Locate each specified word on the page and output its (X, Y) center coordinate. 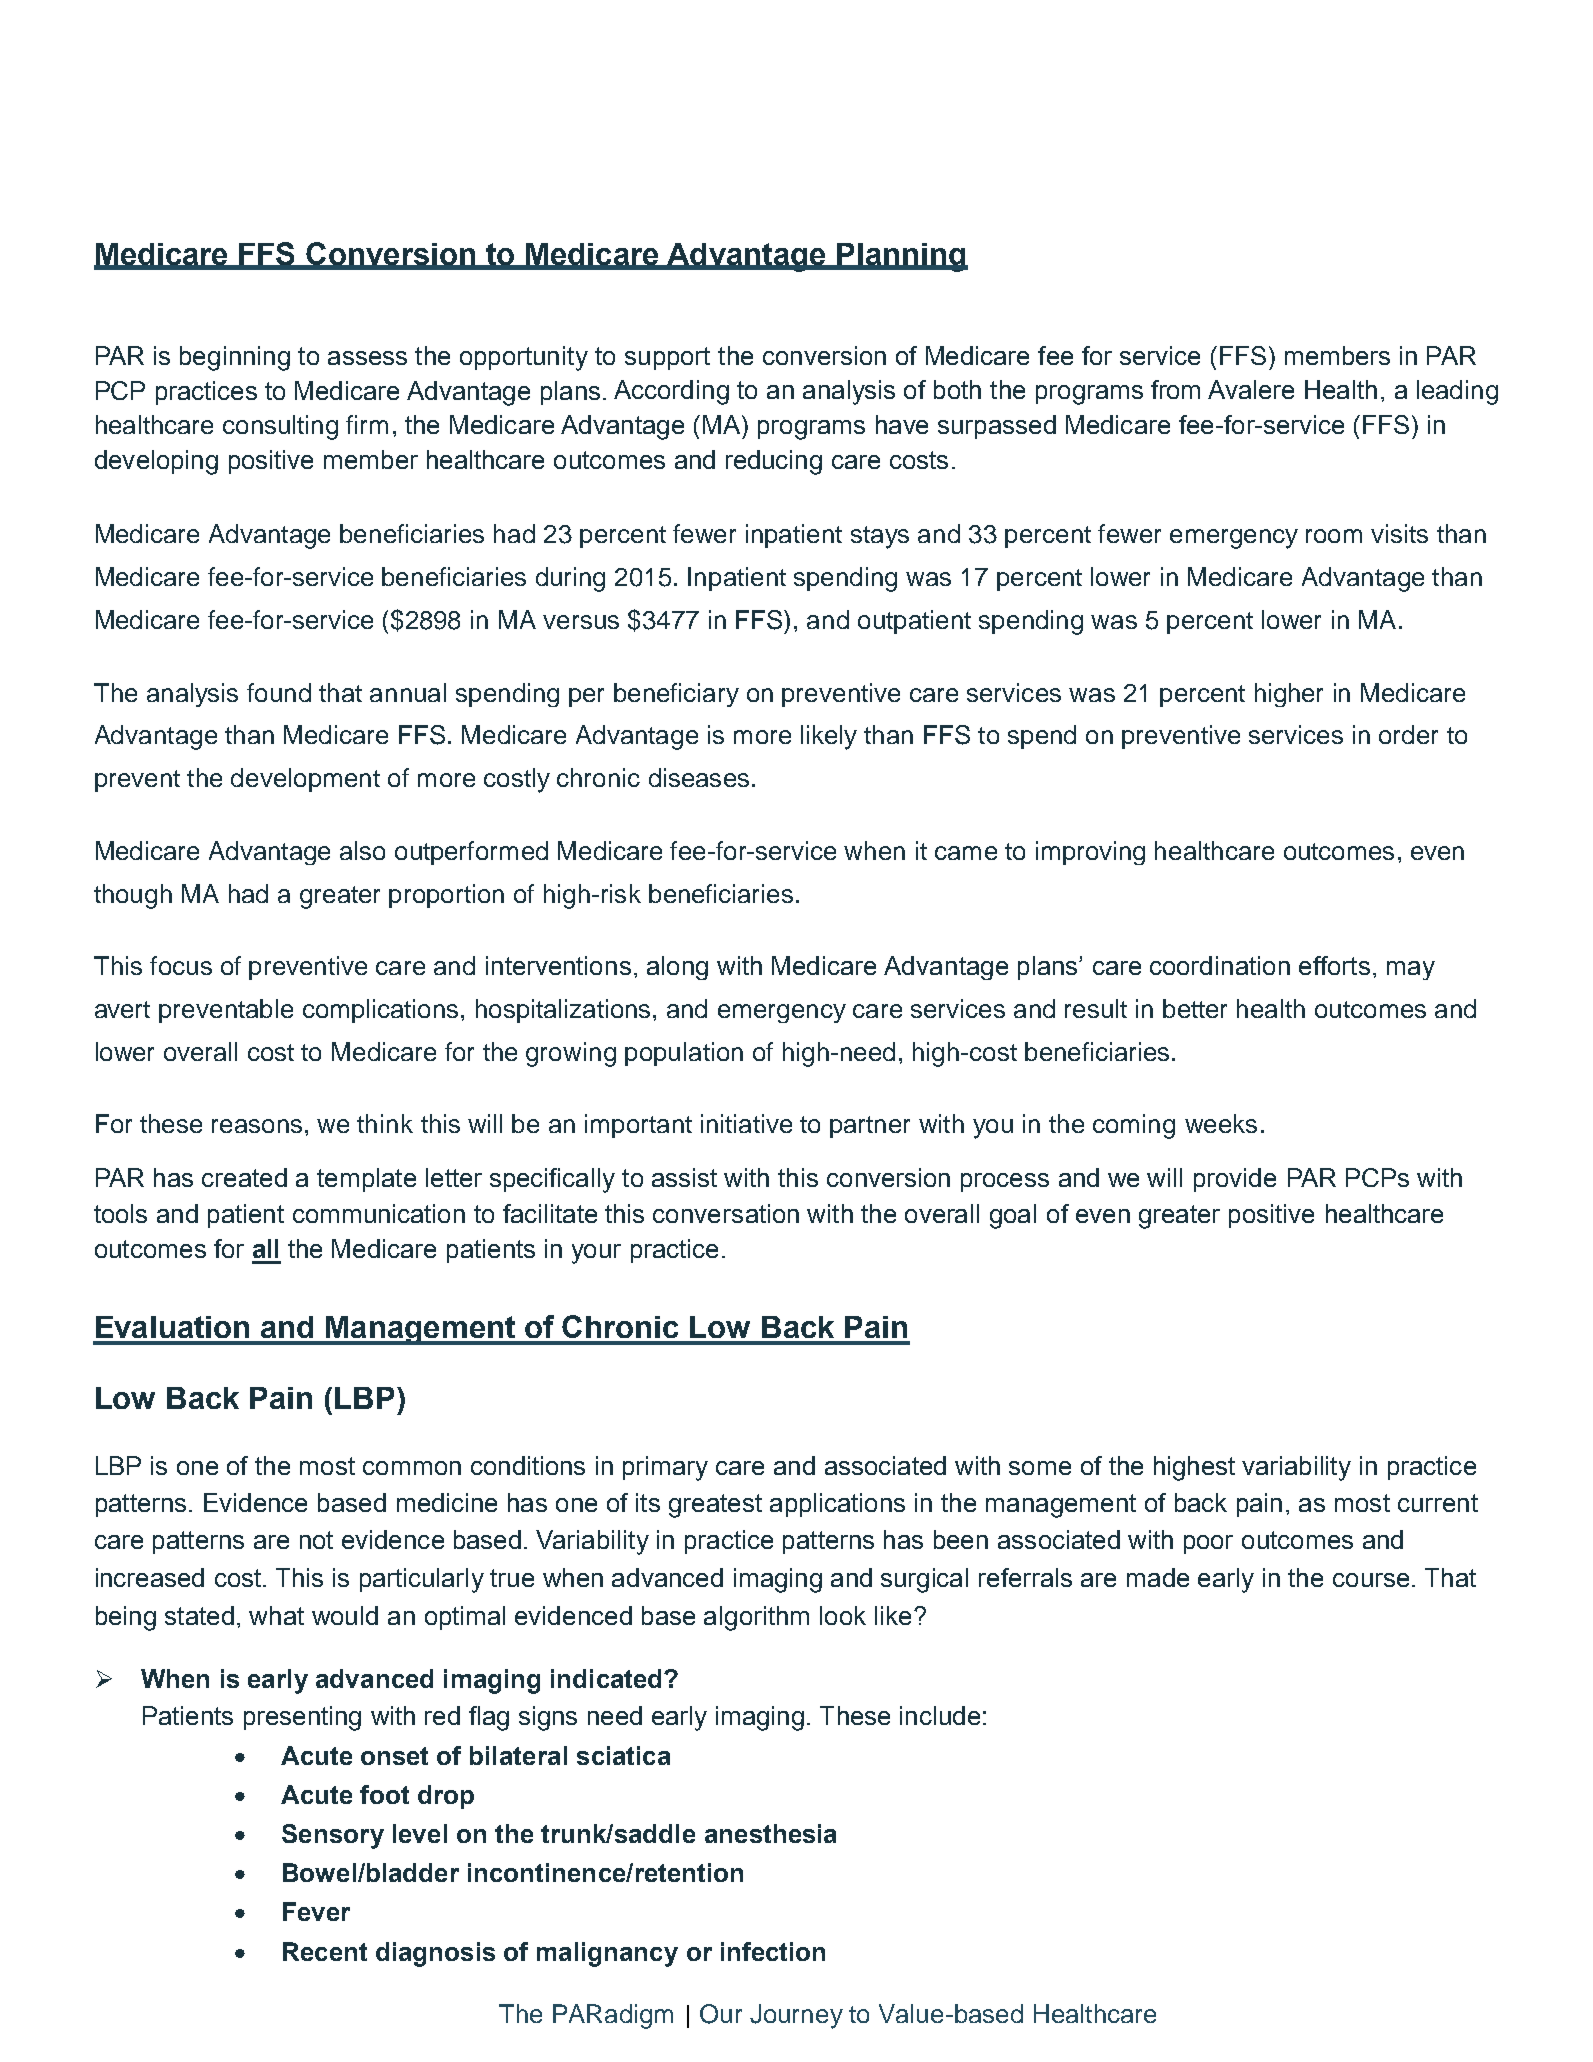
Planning (901, 257)
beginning (235, 358)
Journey (796, 2016)
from (1175, 389)
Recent (325, 1951)
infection (773, 1951)
